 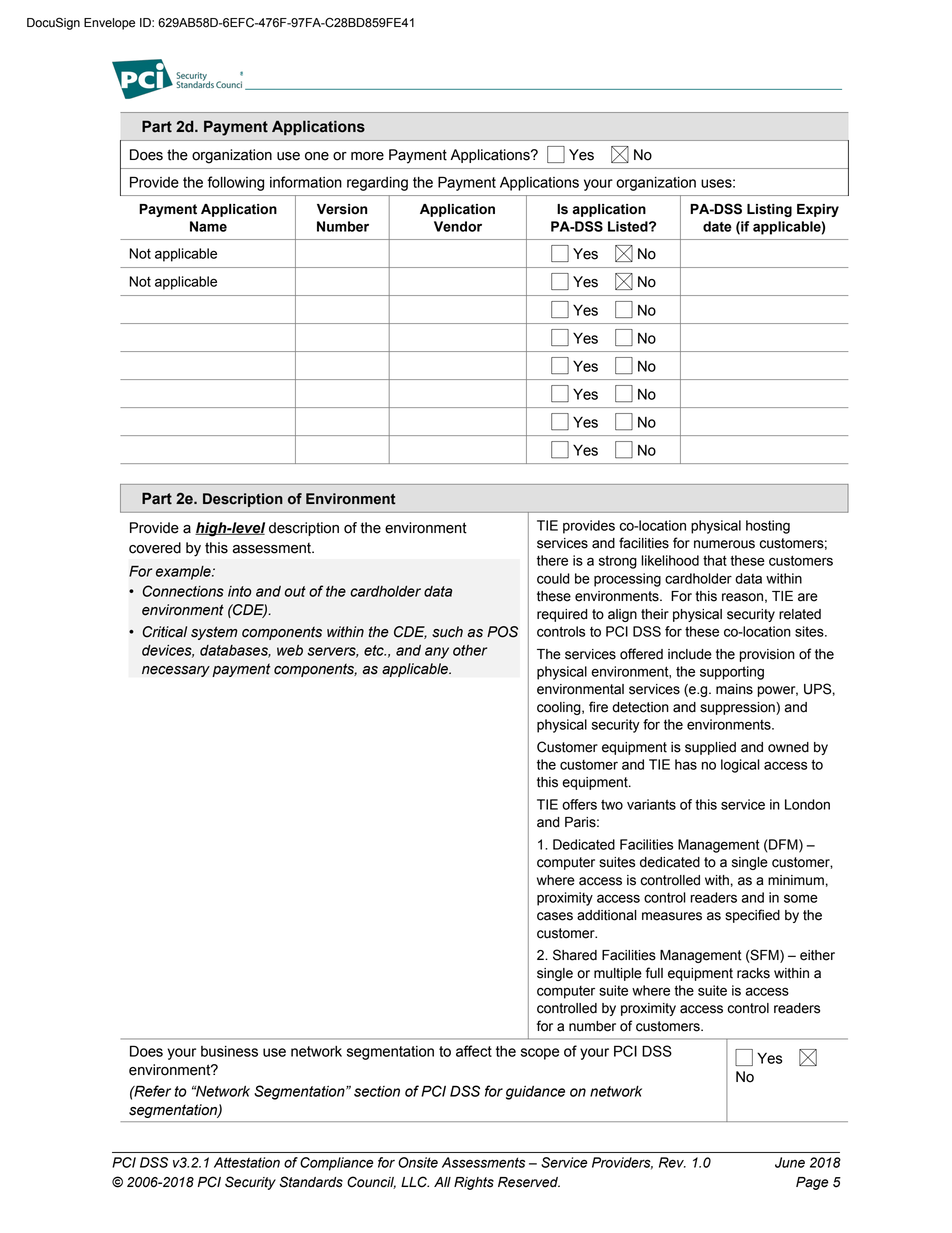 What do you see at coordinates (176, 671) in the document?
I see `necessary` at bounding box center [176, 671].
